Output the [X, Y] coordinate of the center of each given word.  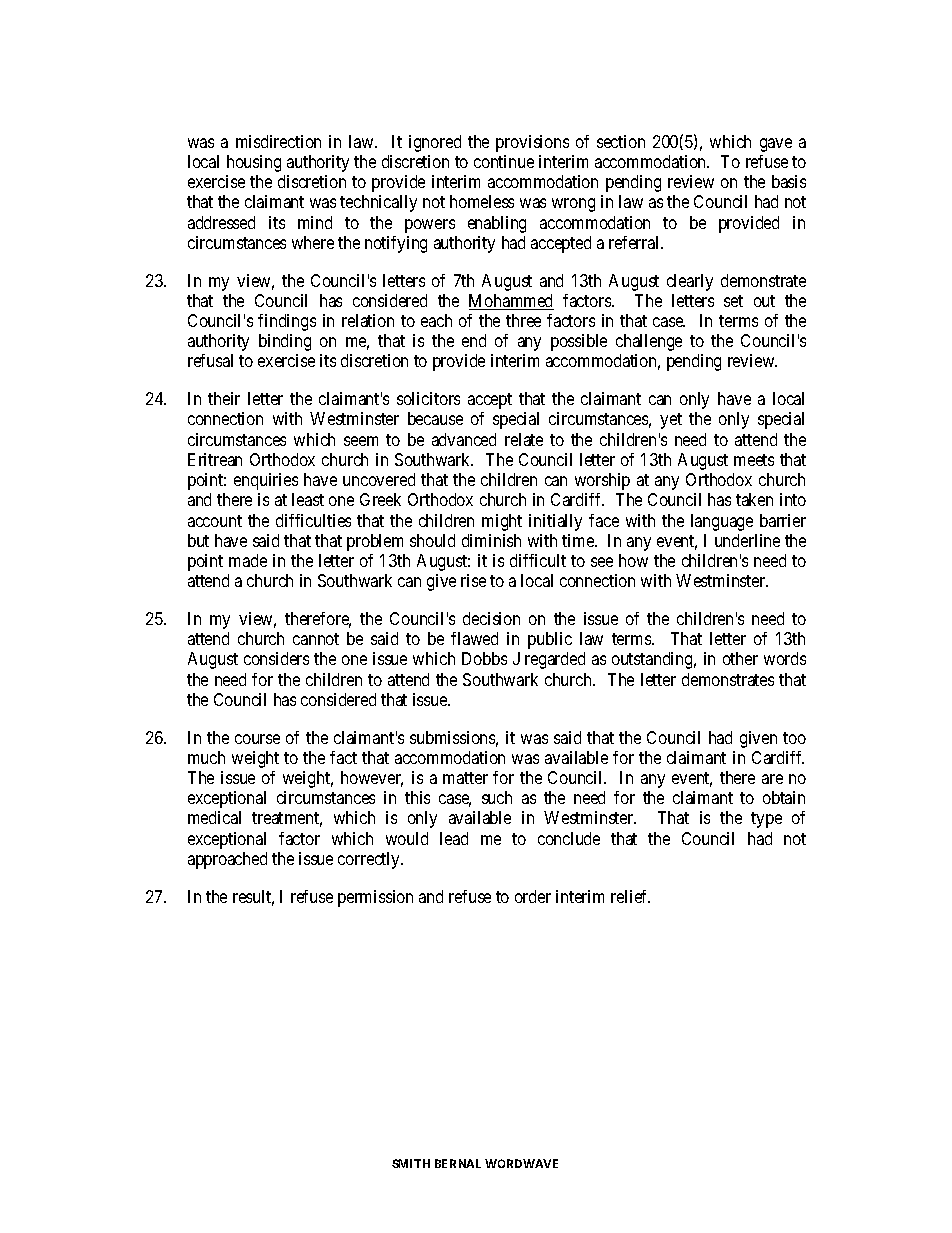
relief [630, 896]
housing [254, 163]
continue [504, 161]
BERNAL [458, 1163]
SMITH [411, 1163]
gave [776, 145]
